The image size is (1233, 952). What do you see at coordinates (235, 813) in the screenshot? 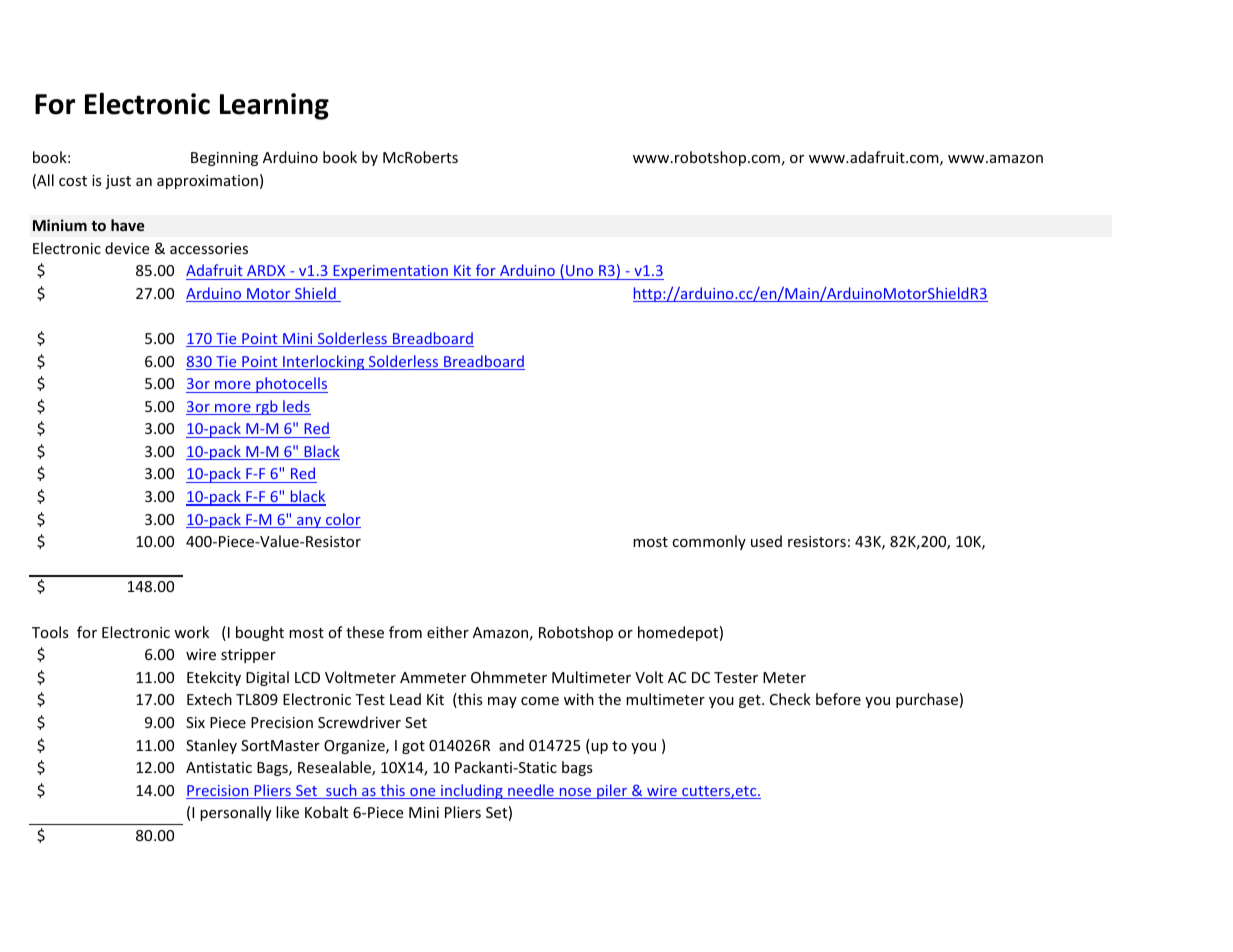
I see `personally` at bounding box center [235, 813].
